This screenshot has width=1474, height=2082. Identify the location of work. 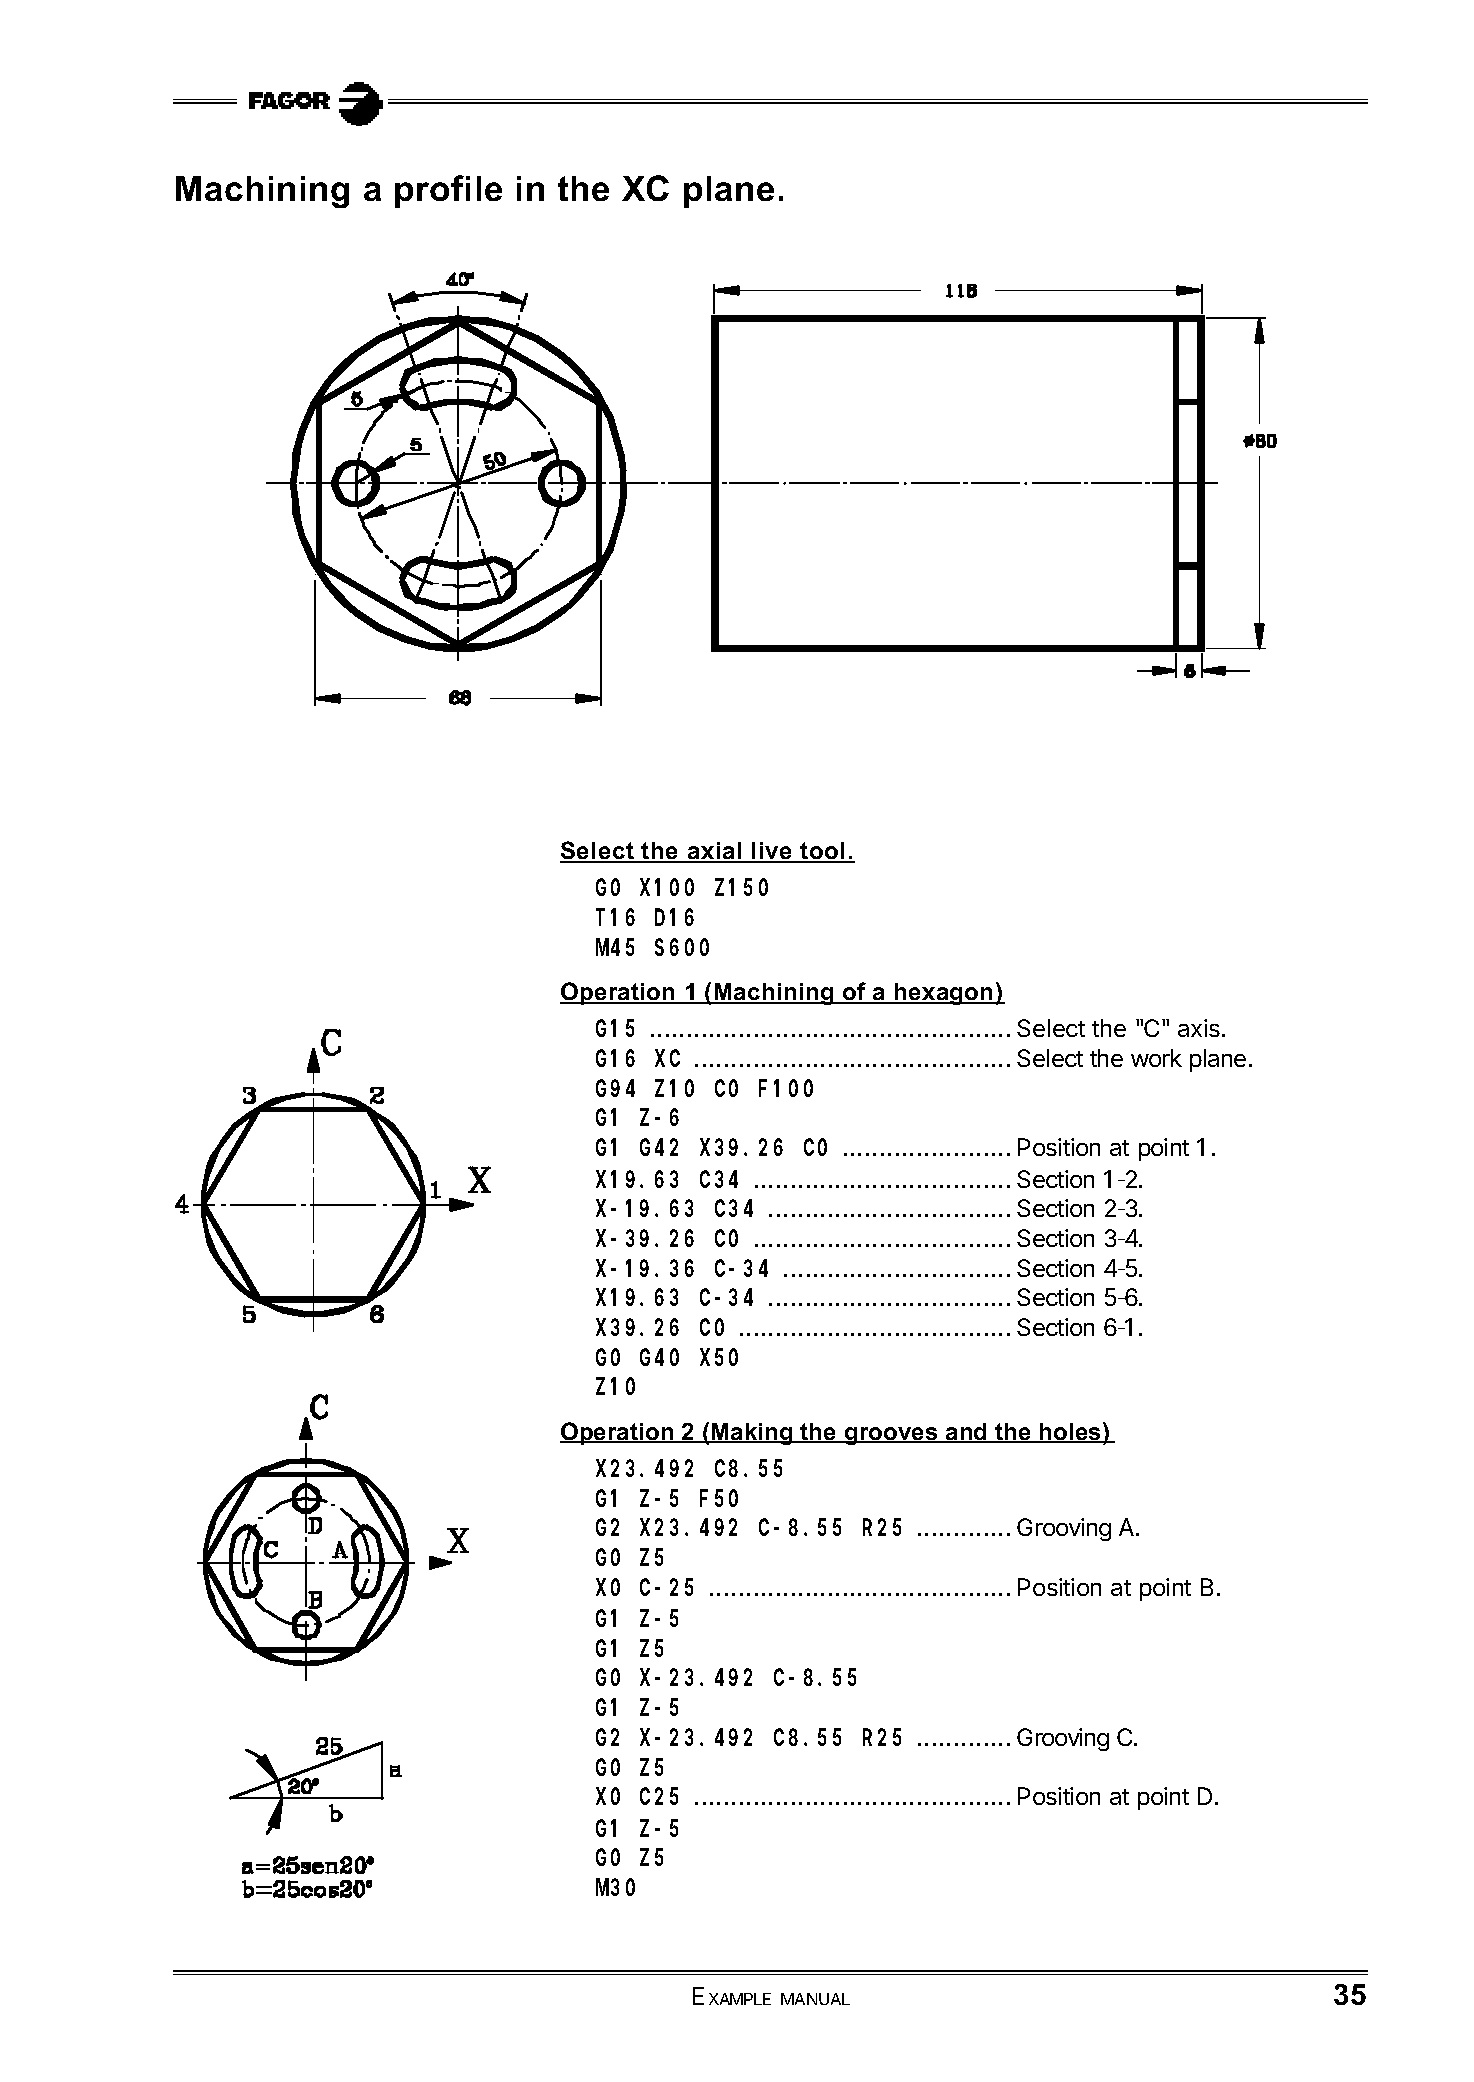
(1156, 1058).
